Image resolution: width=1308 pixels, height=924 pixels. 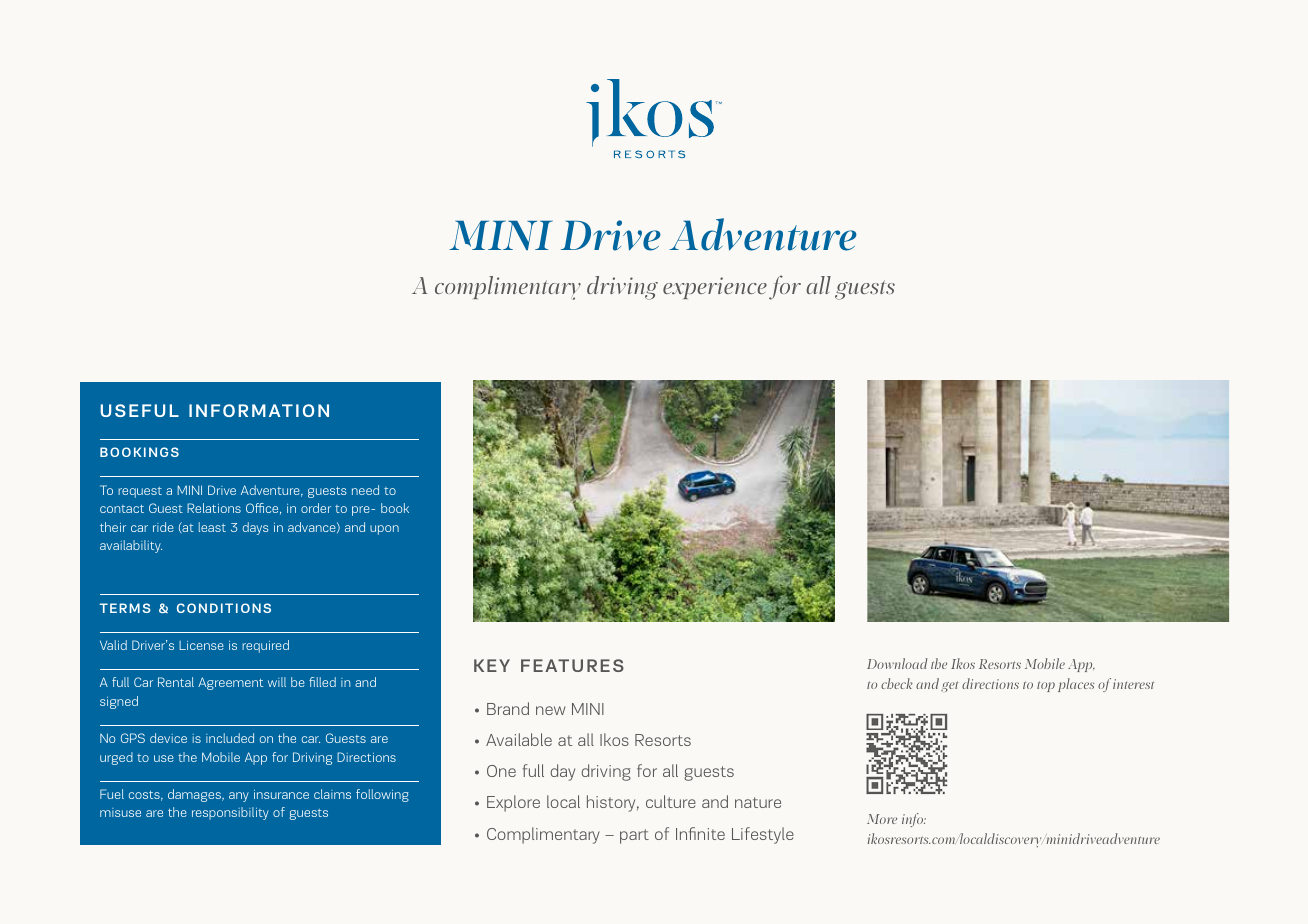 What do you see at coordinates (316, 508) in the image?
I see `order` at bounding box center [316, 508].
